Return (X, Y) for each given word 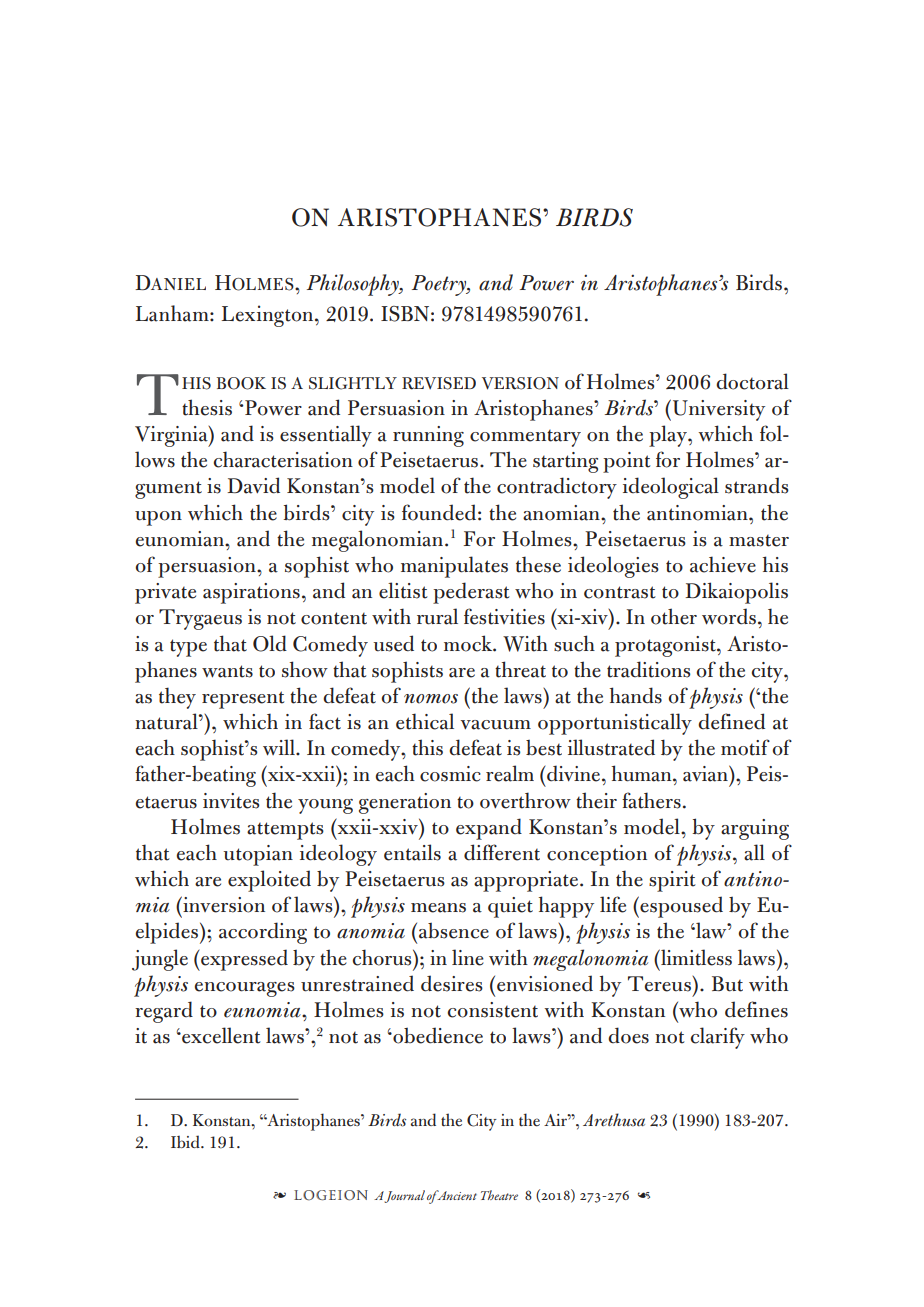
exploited (269, 881)
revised (439, 383)
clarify (718, 1038)
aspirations (251, 593)
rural (437, 616)
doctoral (752, 381)
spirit (672, 881)
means (438, 908)
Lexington (268, 316)
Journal (404, 1196)
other (674, 616)
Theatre (499, 1195)
